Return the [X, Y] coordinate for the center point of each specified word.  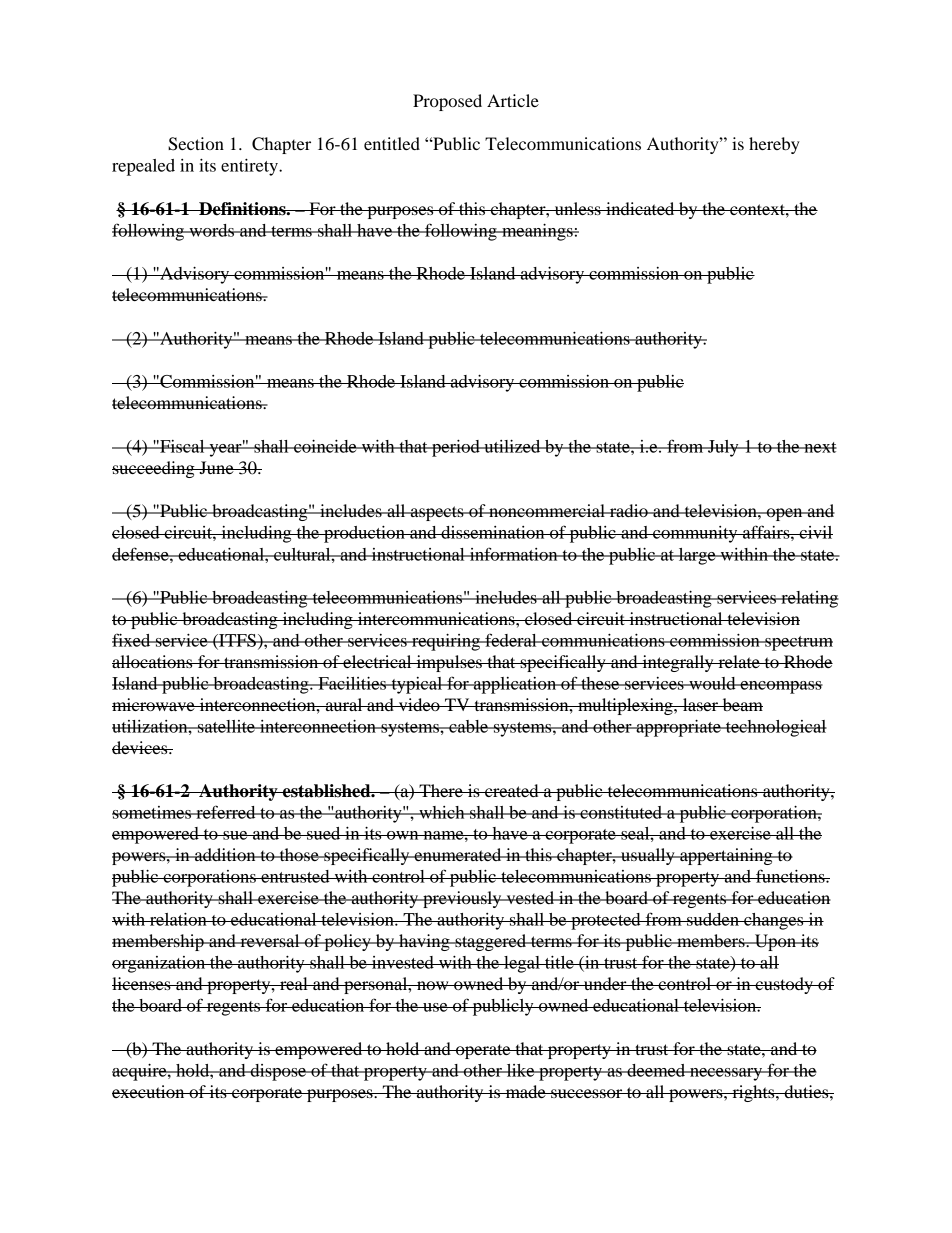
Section [196, 144]
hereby [774, 145]
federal [511, 640]
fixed [132, 640]
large [697, 556]
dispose [278, 1072]
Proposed [447, 102]
